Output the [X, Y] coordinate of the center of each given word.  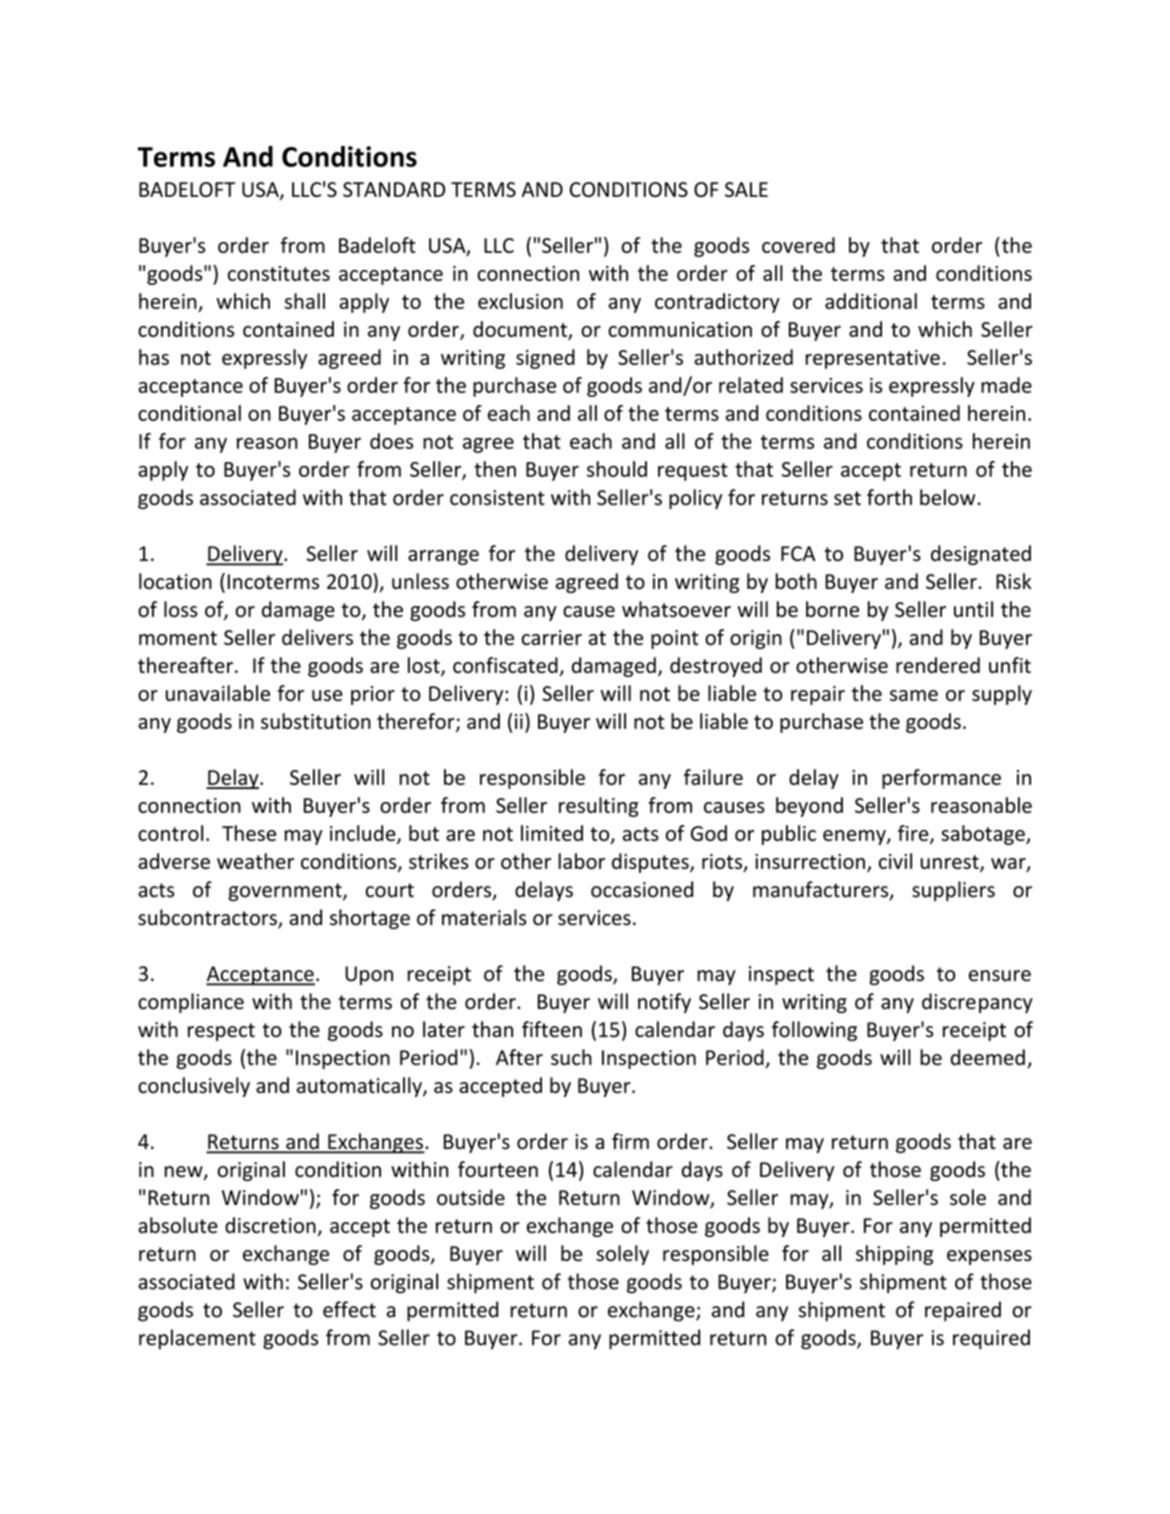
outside [471, 1197]
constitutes [279, 273]
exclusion [520, 301]
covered [798, 245]
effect [349, 1309]
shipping [894, 1255]
